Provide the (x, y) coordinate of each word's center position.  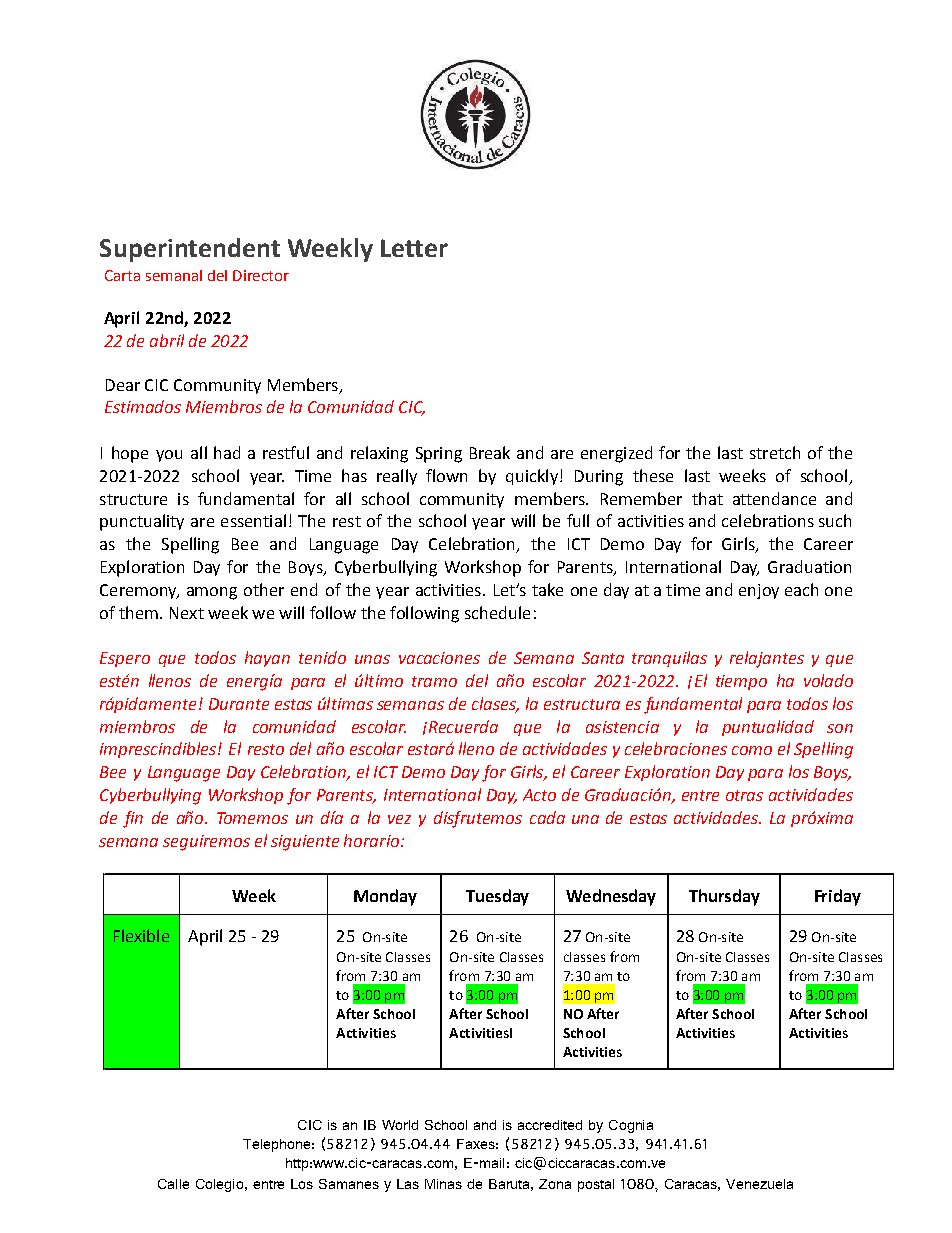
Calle (173, 1184)
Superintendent (190, 250)
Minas (443, 1184)
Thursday (724, 897)
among (212, 593)
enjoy (759, 591)
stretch (775, 452)
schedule (497, 612)
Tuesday (497, 897)
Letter (414, 248)
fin (133, 819)
